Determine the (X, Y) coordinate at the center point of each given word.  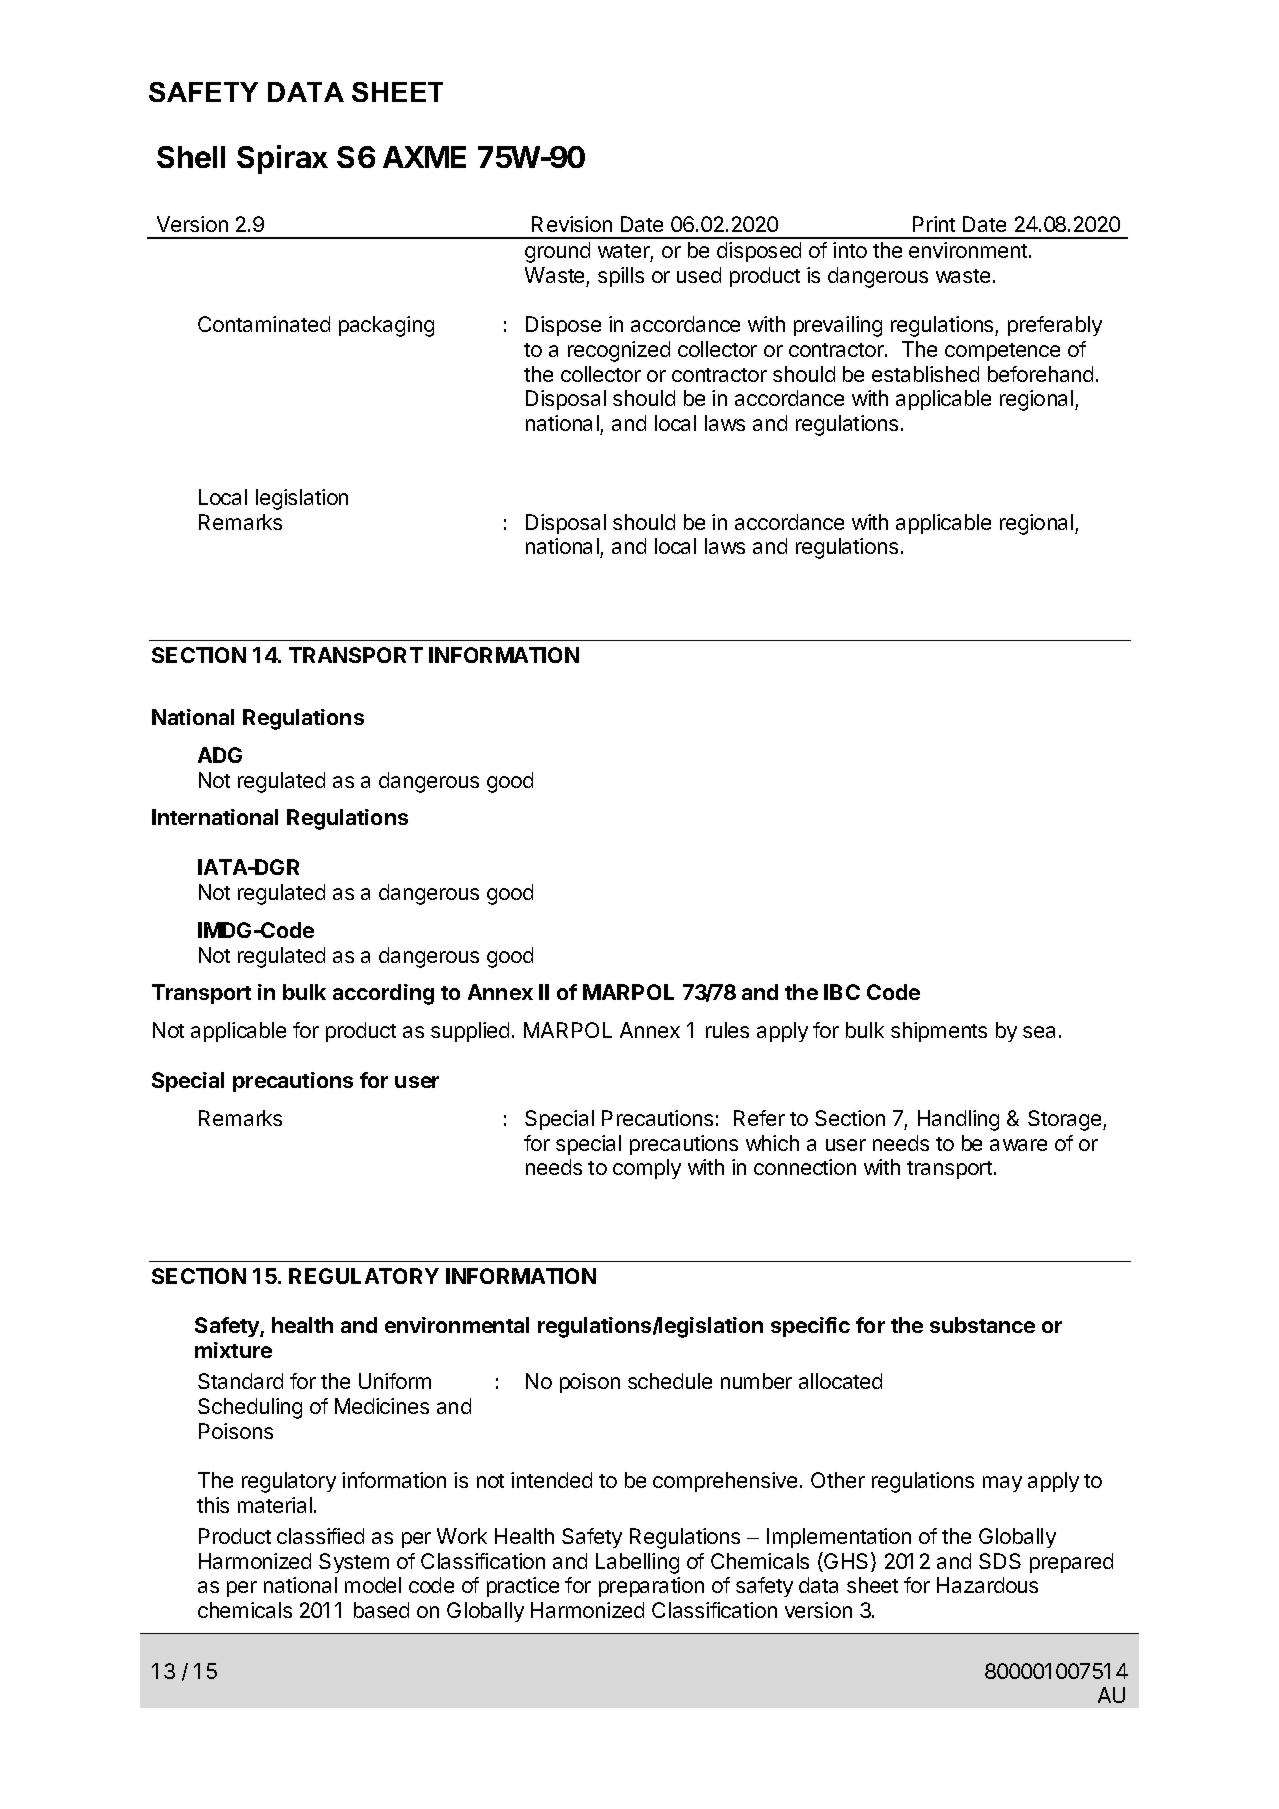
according (383, 994)
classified (320, 1536)
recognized (619, 351)
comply (647, 1169)
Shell (191, 157)
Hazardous (987, 1585)
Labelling (637, 1563)
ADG (220, 755)
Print (934, 224)
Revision (572, 224)
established (925, 374)
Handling (958, 1120)
